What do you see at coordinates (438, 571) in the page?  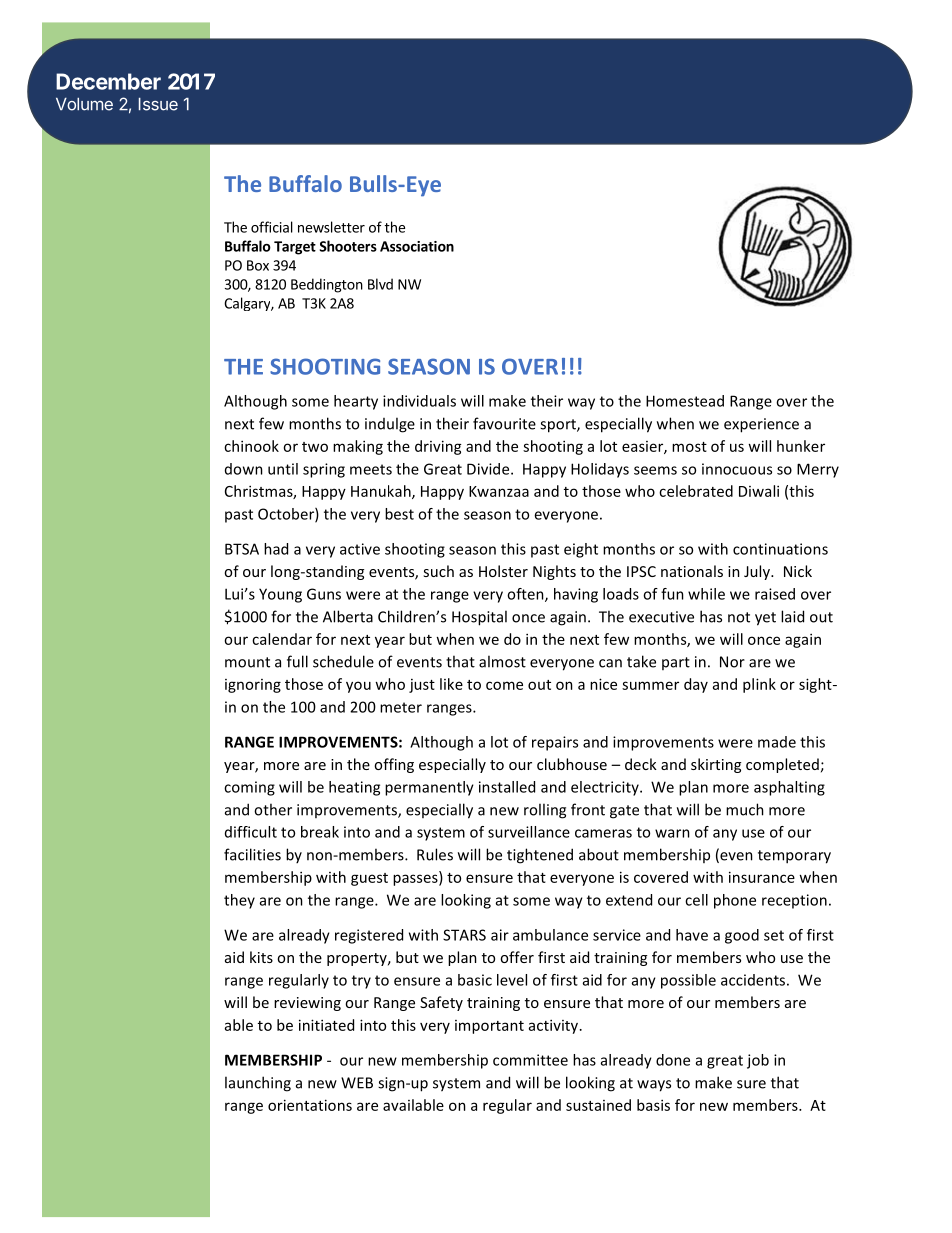 I see `such` at bounding box center [438, 571].
